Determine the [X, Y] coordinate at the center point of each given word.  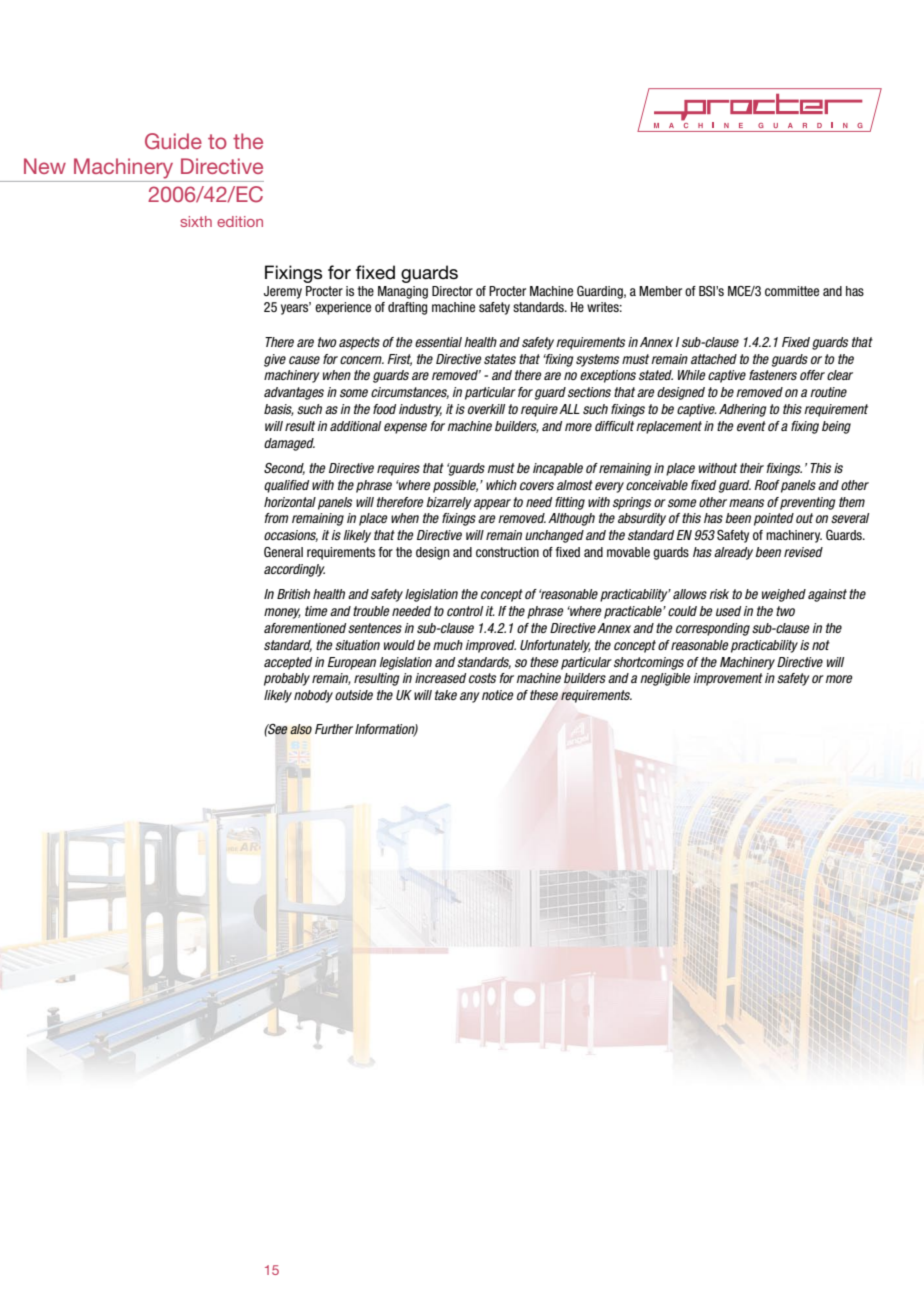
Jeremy [283, 292]
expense [405, 428]
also [301, 729]
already [733, 553]
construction [507, 552]
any [470, 697]
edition [240, 221]
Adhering [743, 410]
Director [452, 291]
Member [660, 291]
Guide [173, 141]
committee [792, 291]
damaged [289, 444]
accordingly [294, 570]
